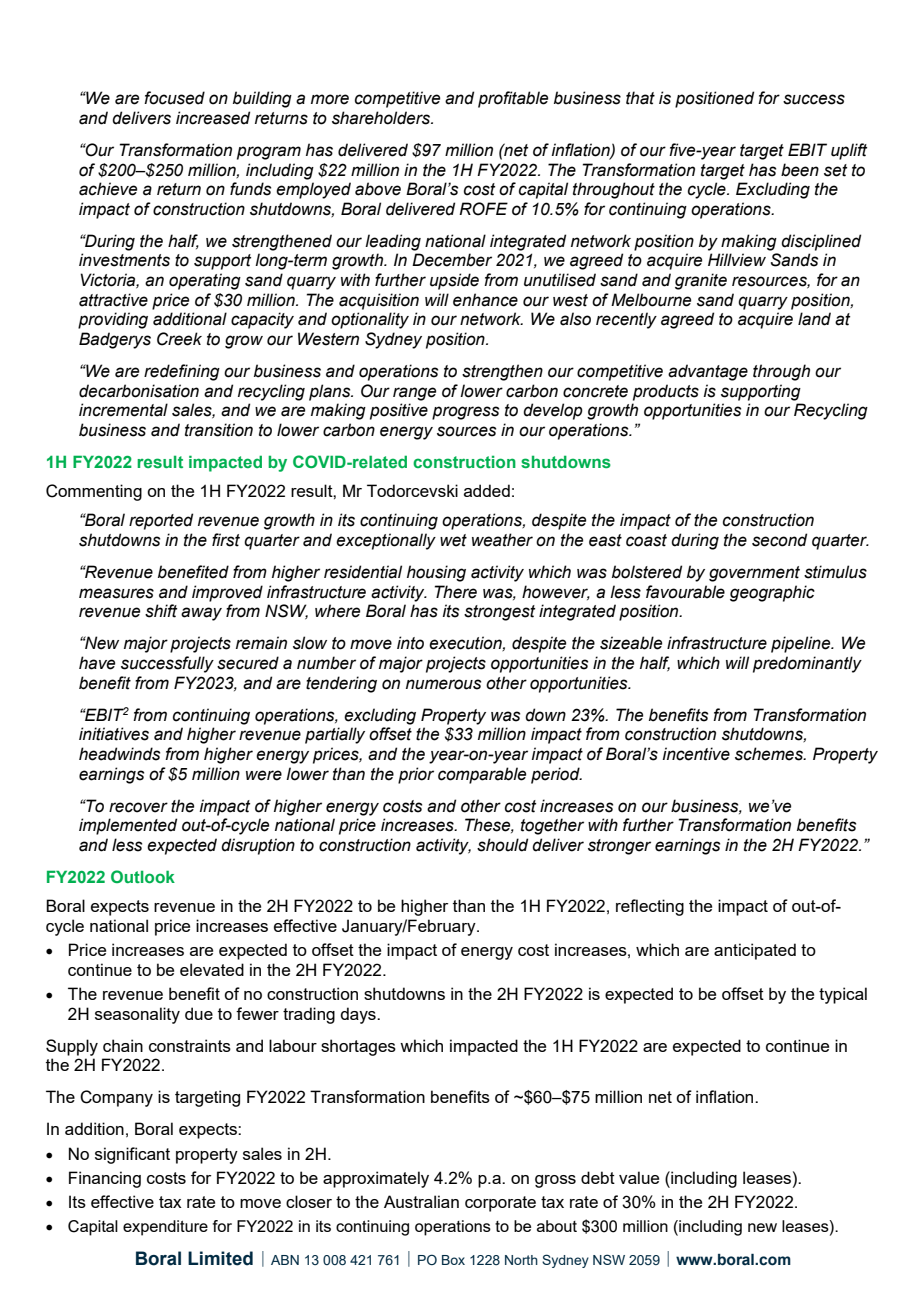 The image size is (924, 1308). I want to click on focused, so click(174, 98).
